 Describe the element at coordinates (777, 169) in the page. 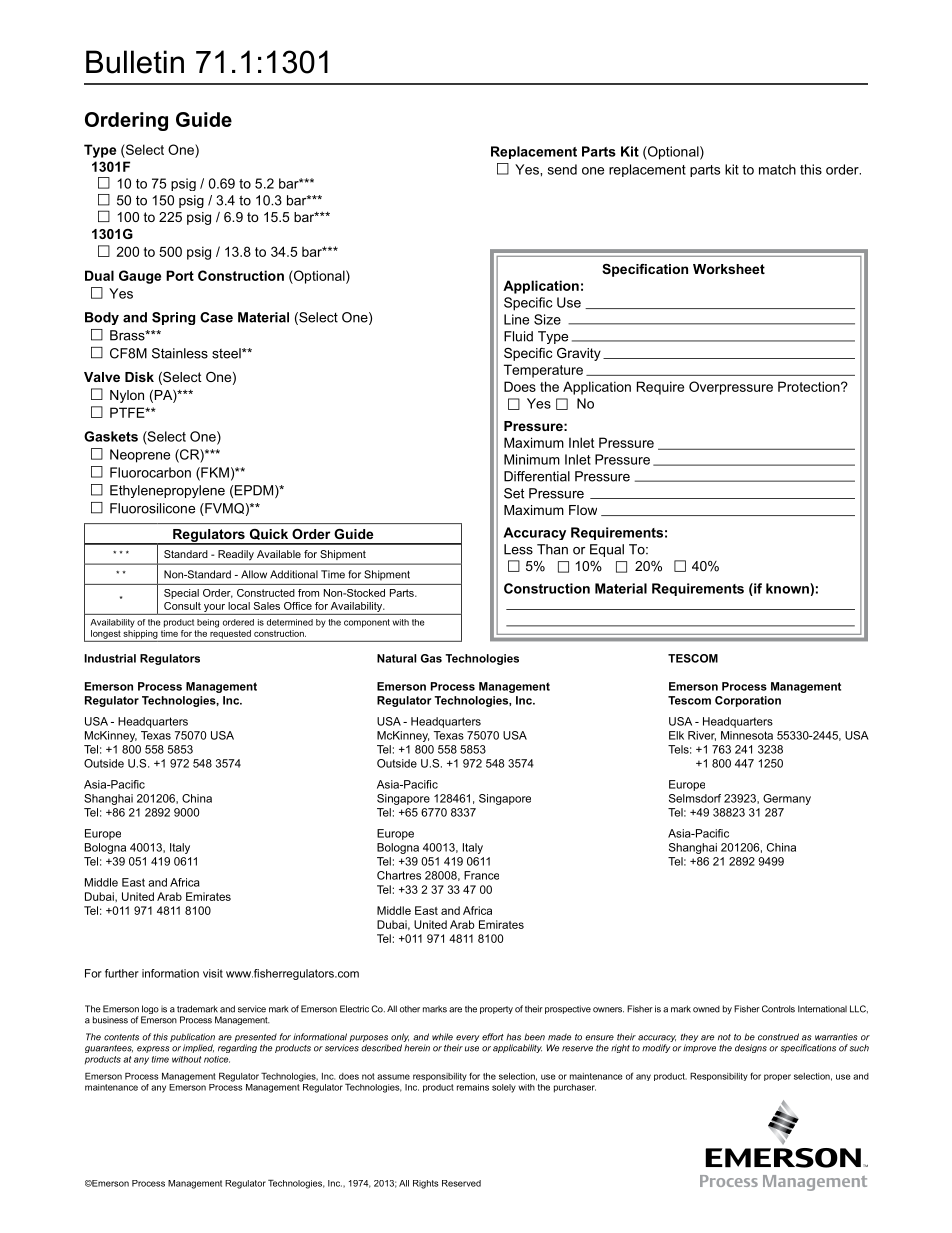

I see `match` at that location.
